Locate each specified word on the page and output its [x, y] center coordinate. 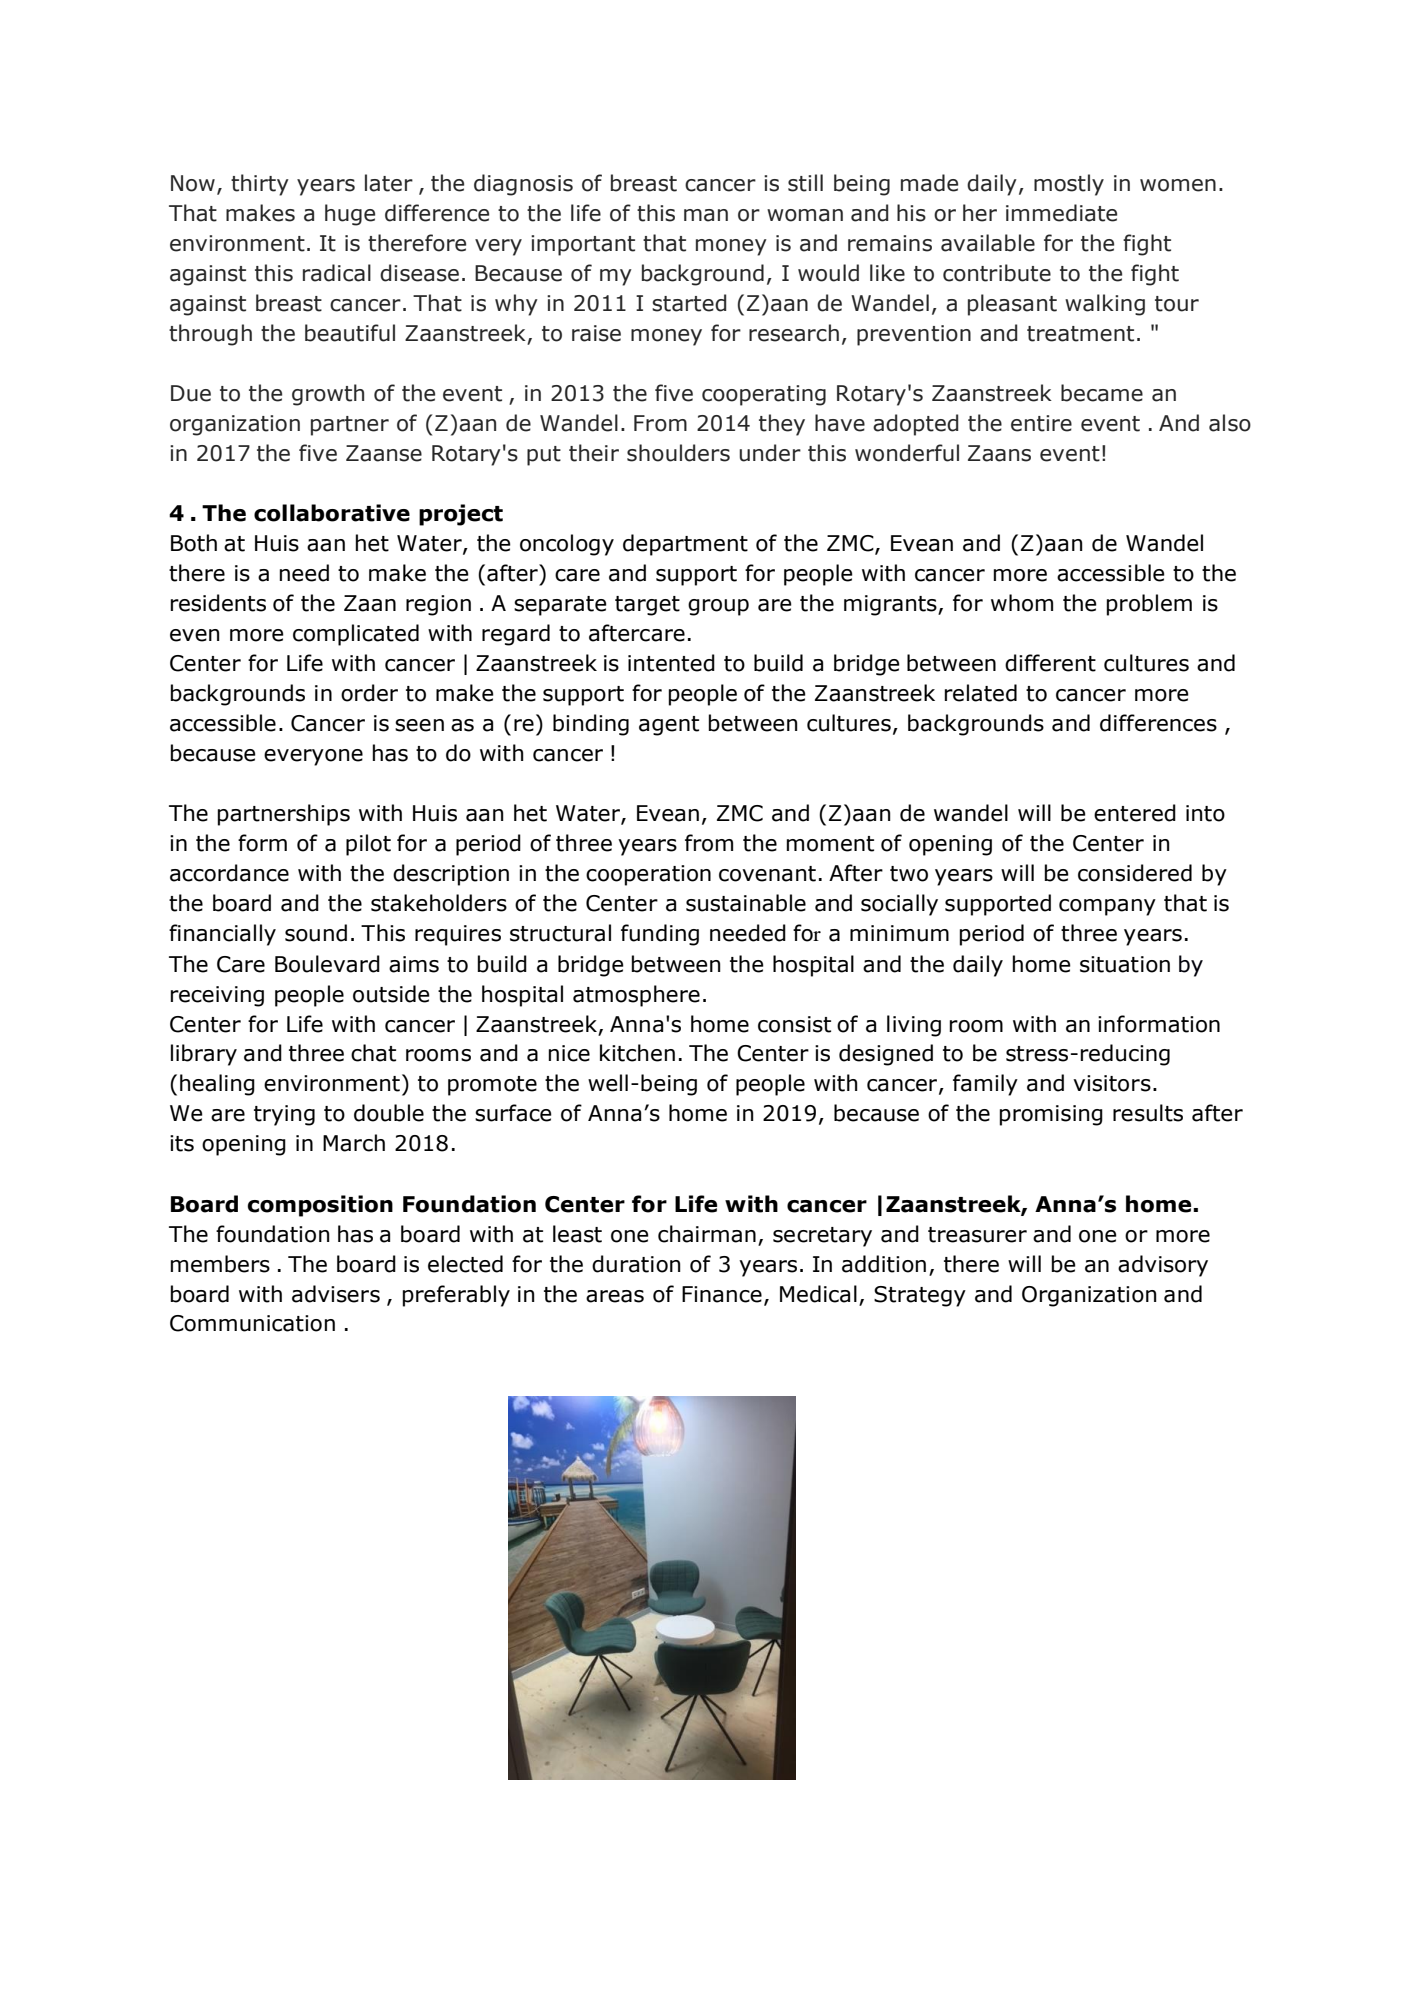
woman [805, 215]
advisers [336, 1294]
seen [419, 725]
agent [669, 726]
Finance [722, 1294]
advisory [1163, 1266]
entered [1135, 813]
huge [350, 215]
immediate [1061, 213]
